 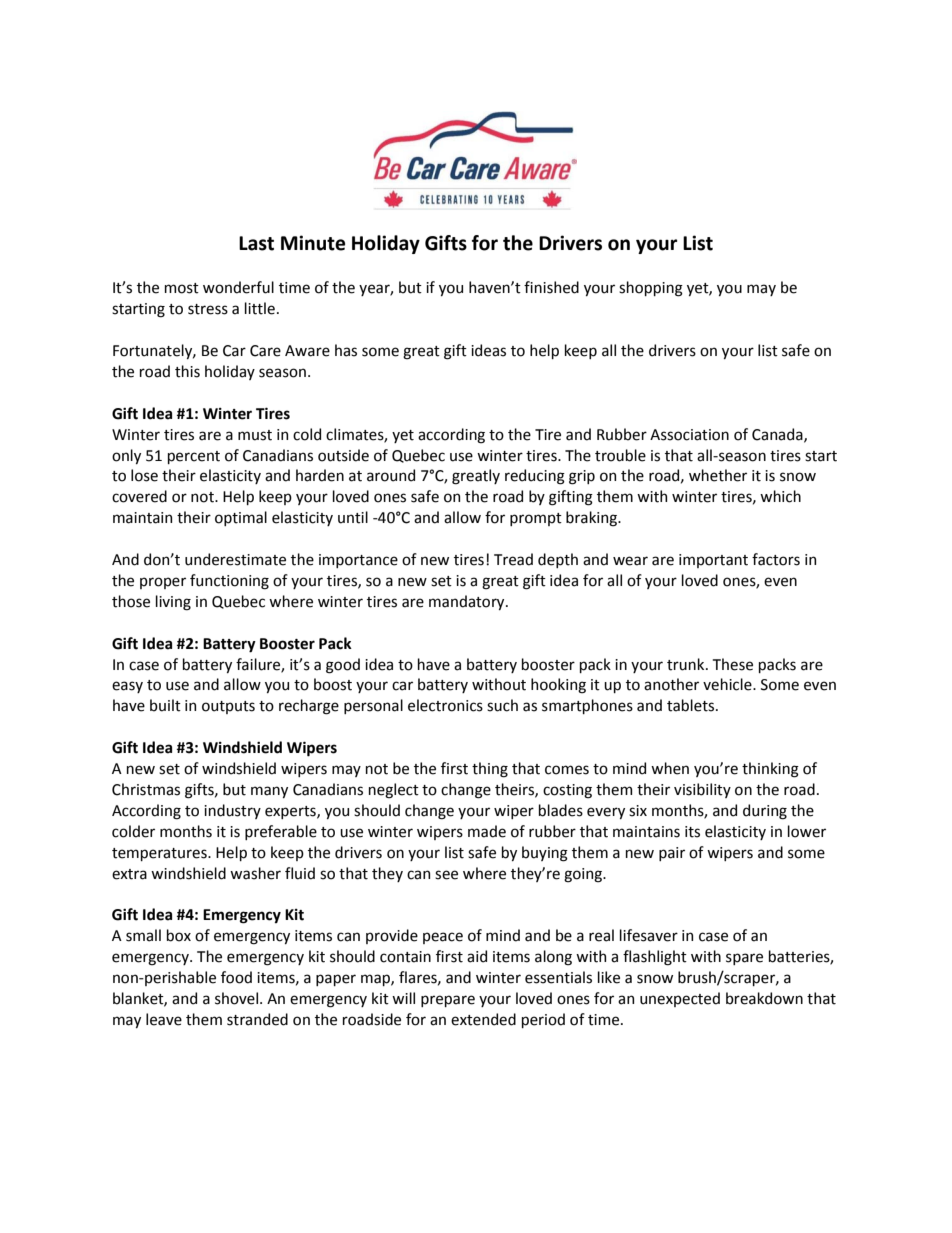 What do you see at coordinates (468, 602) in the page?
I see `mandatory` at bounding box center [468, 602].
